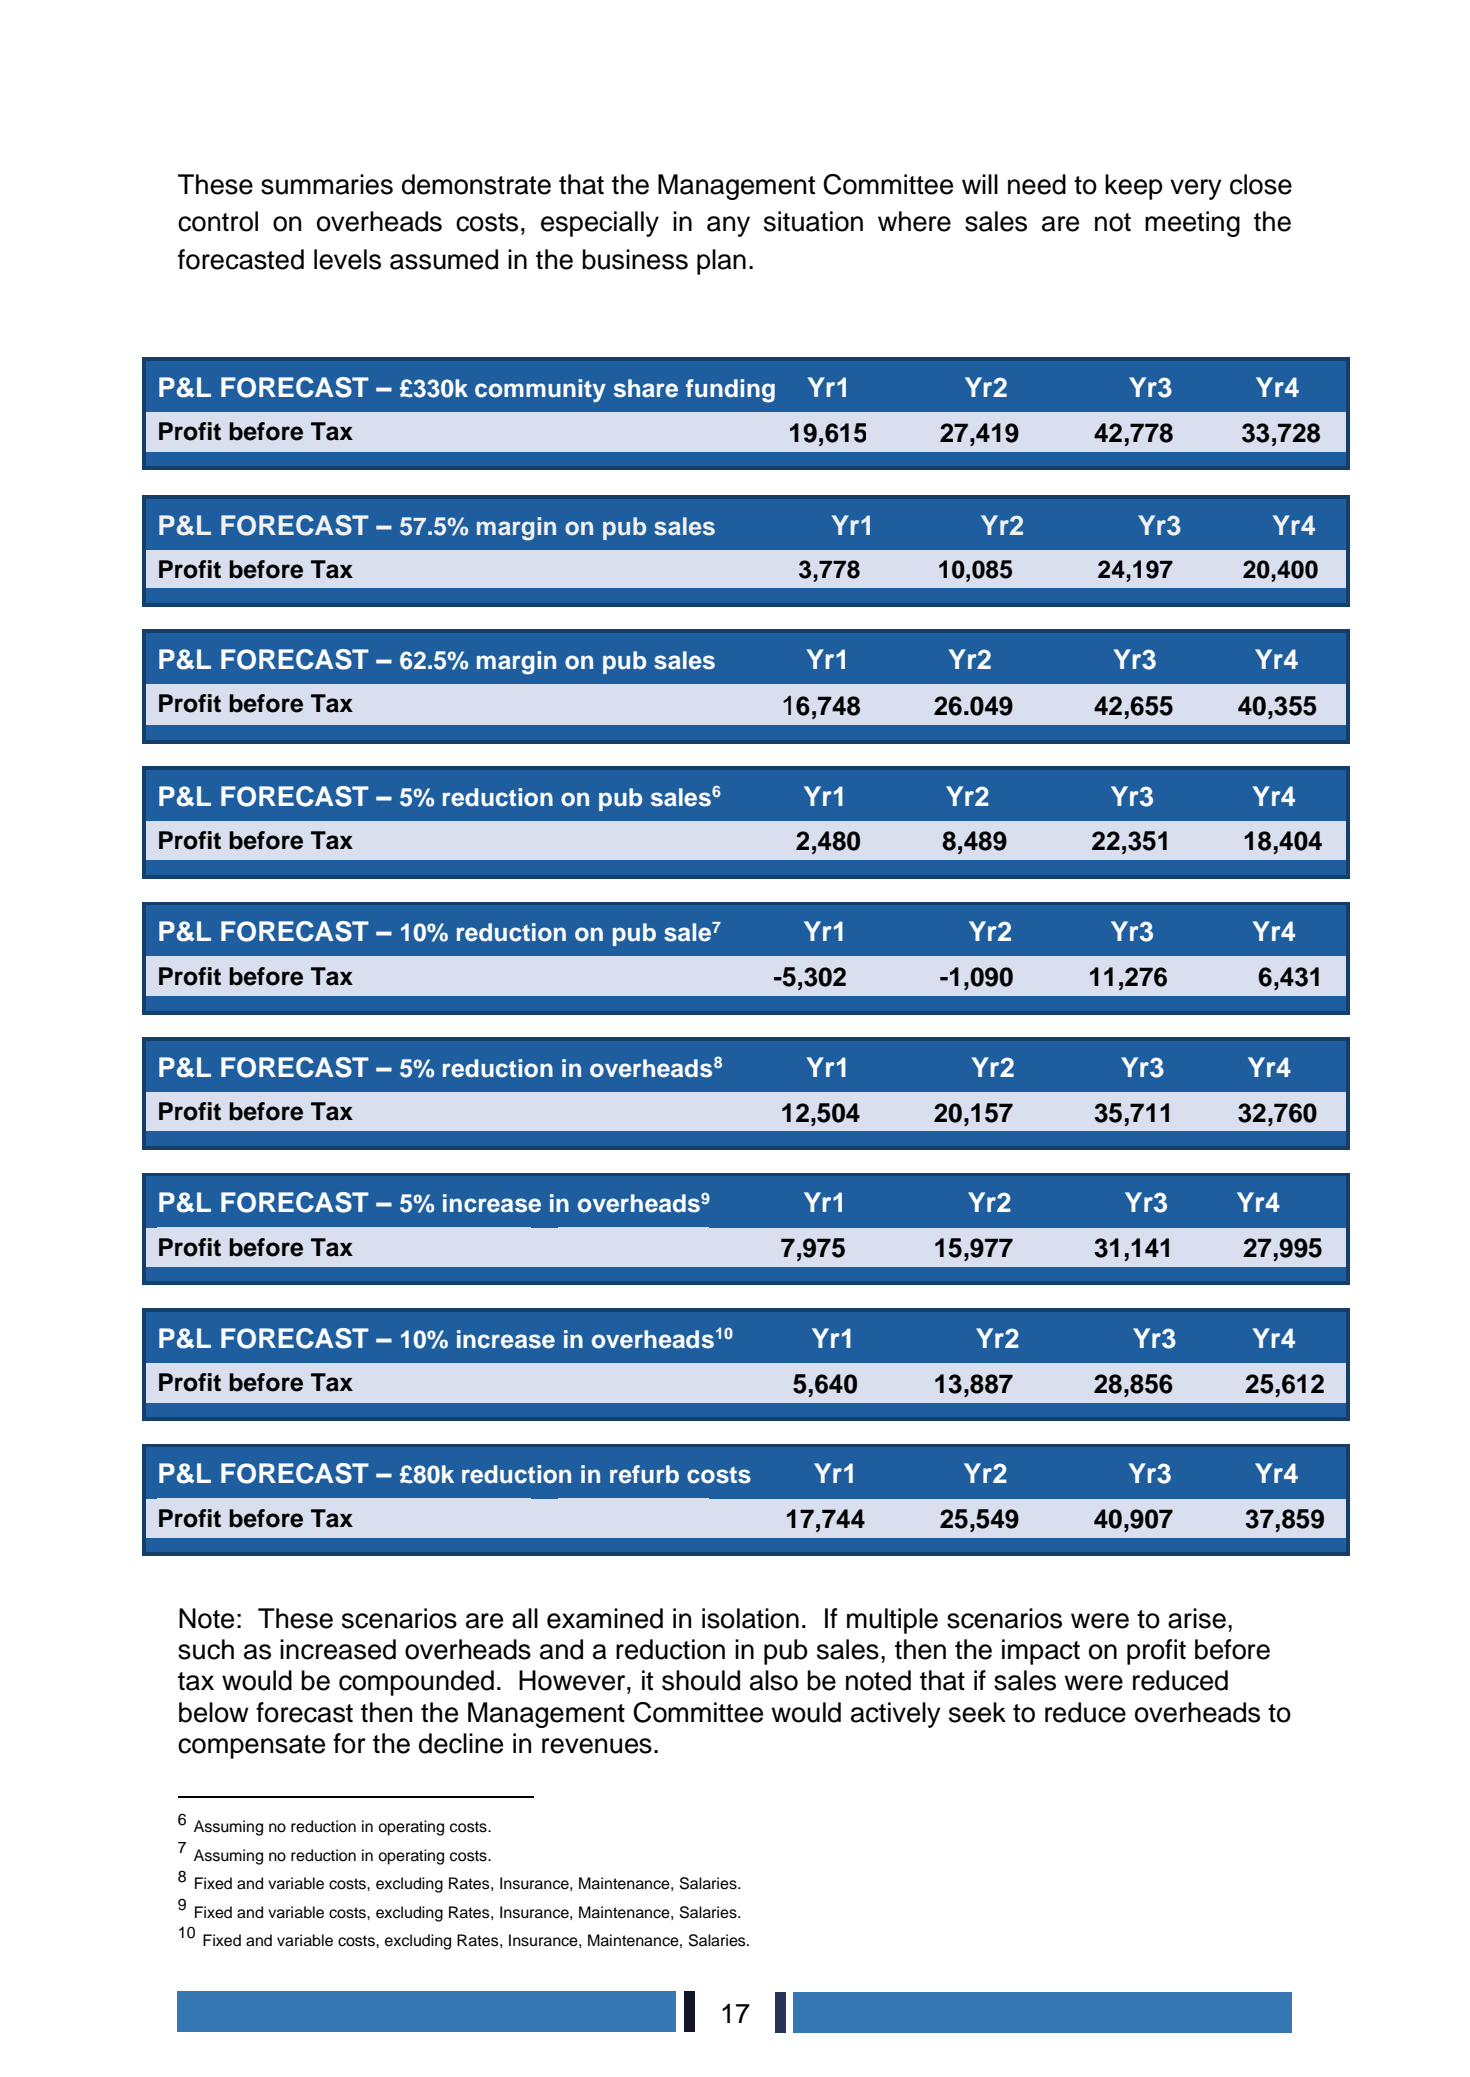 The height and width of the image is (2077, 1470). I want to click on refurb, so click(644, 1474).
